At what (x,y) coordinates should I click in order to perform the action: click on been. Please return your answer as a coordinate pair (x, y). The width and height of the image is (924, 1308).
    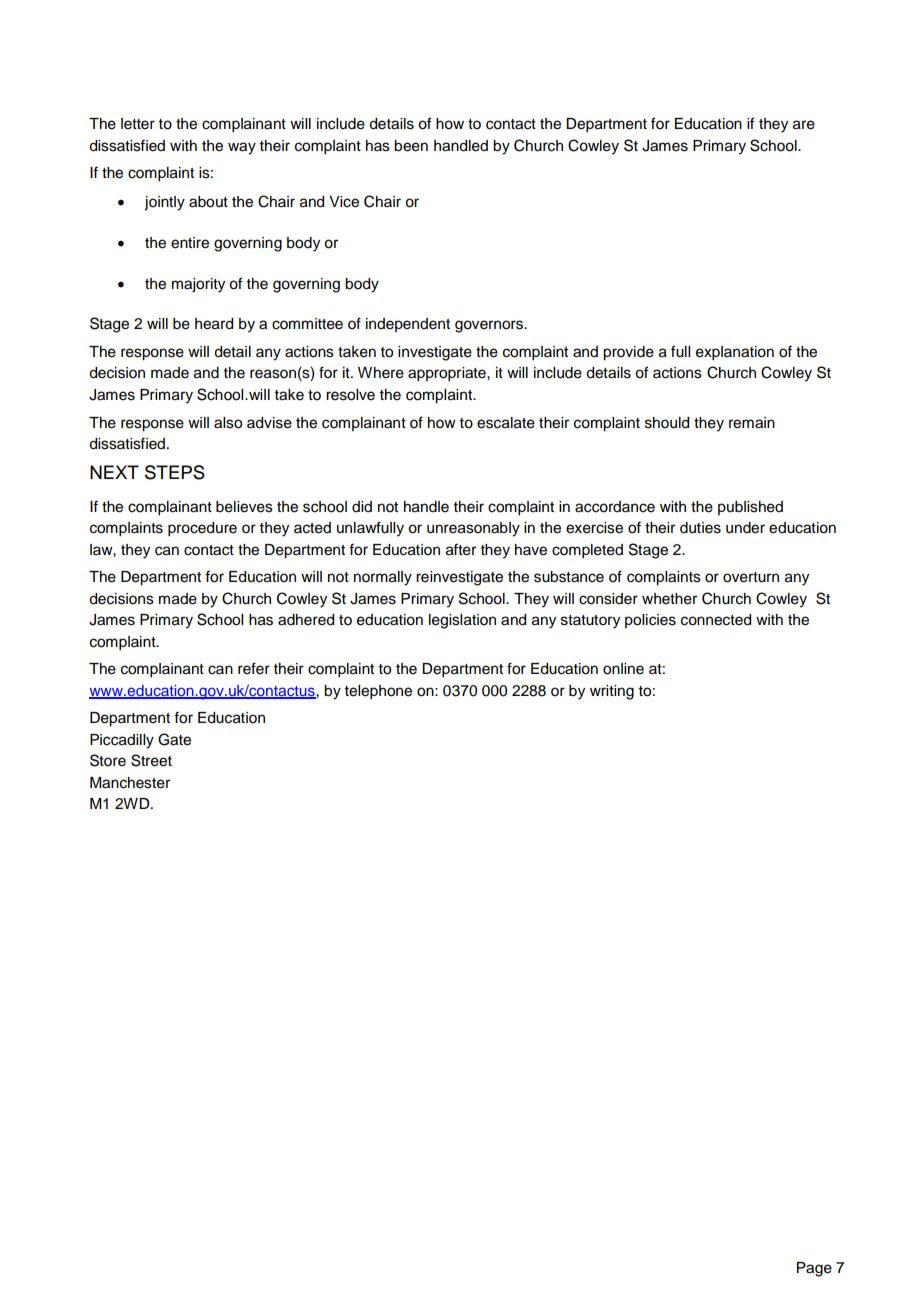
    Looking at the image, I should click on (411, 146).
